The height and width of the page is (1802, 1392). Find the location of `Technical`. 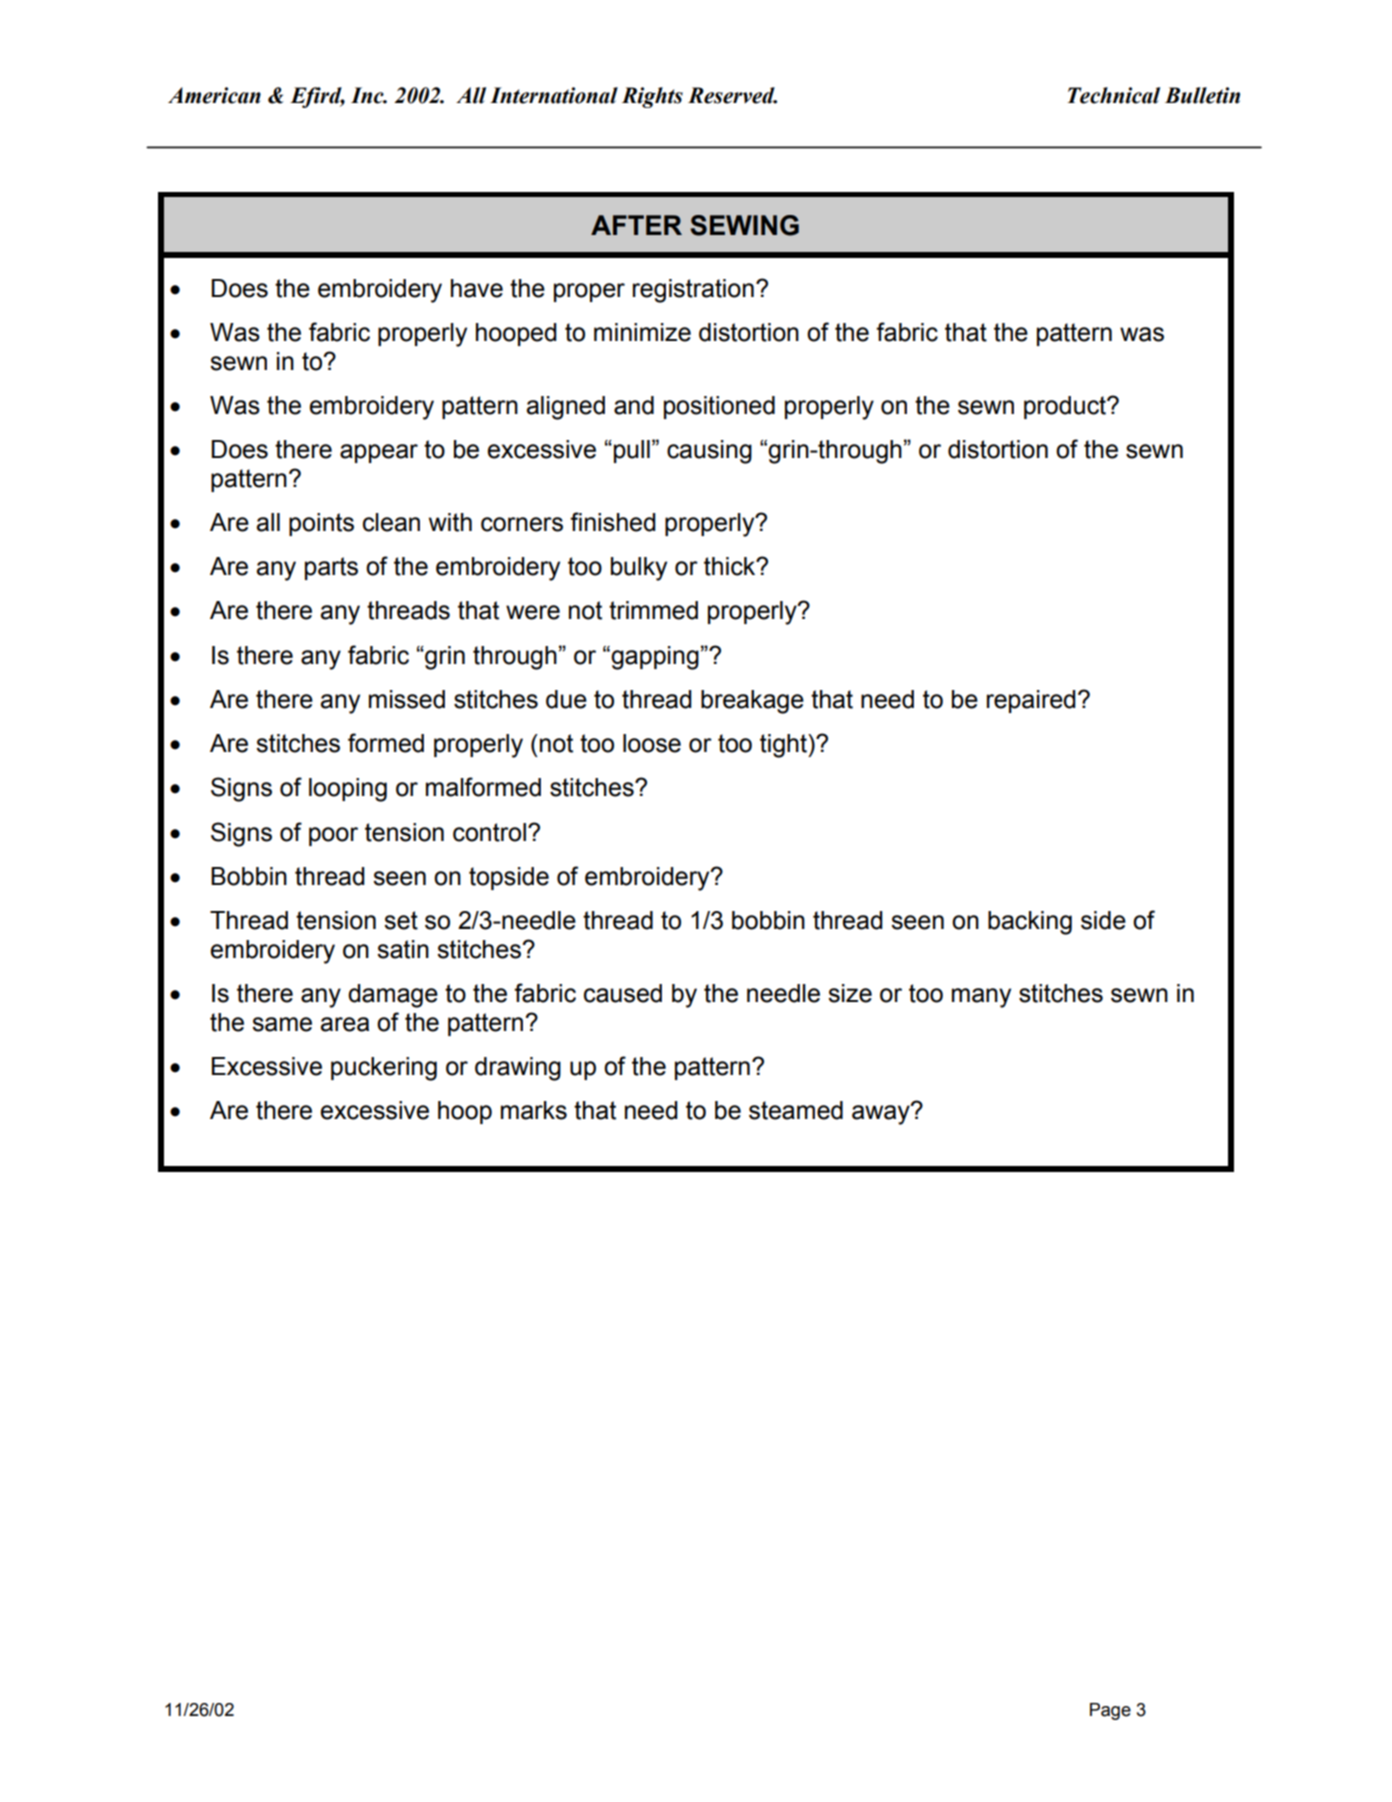

Technical is located at coordinates (1113, 95).
